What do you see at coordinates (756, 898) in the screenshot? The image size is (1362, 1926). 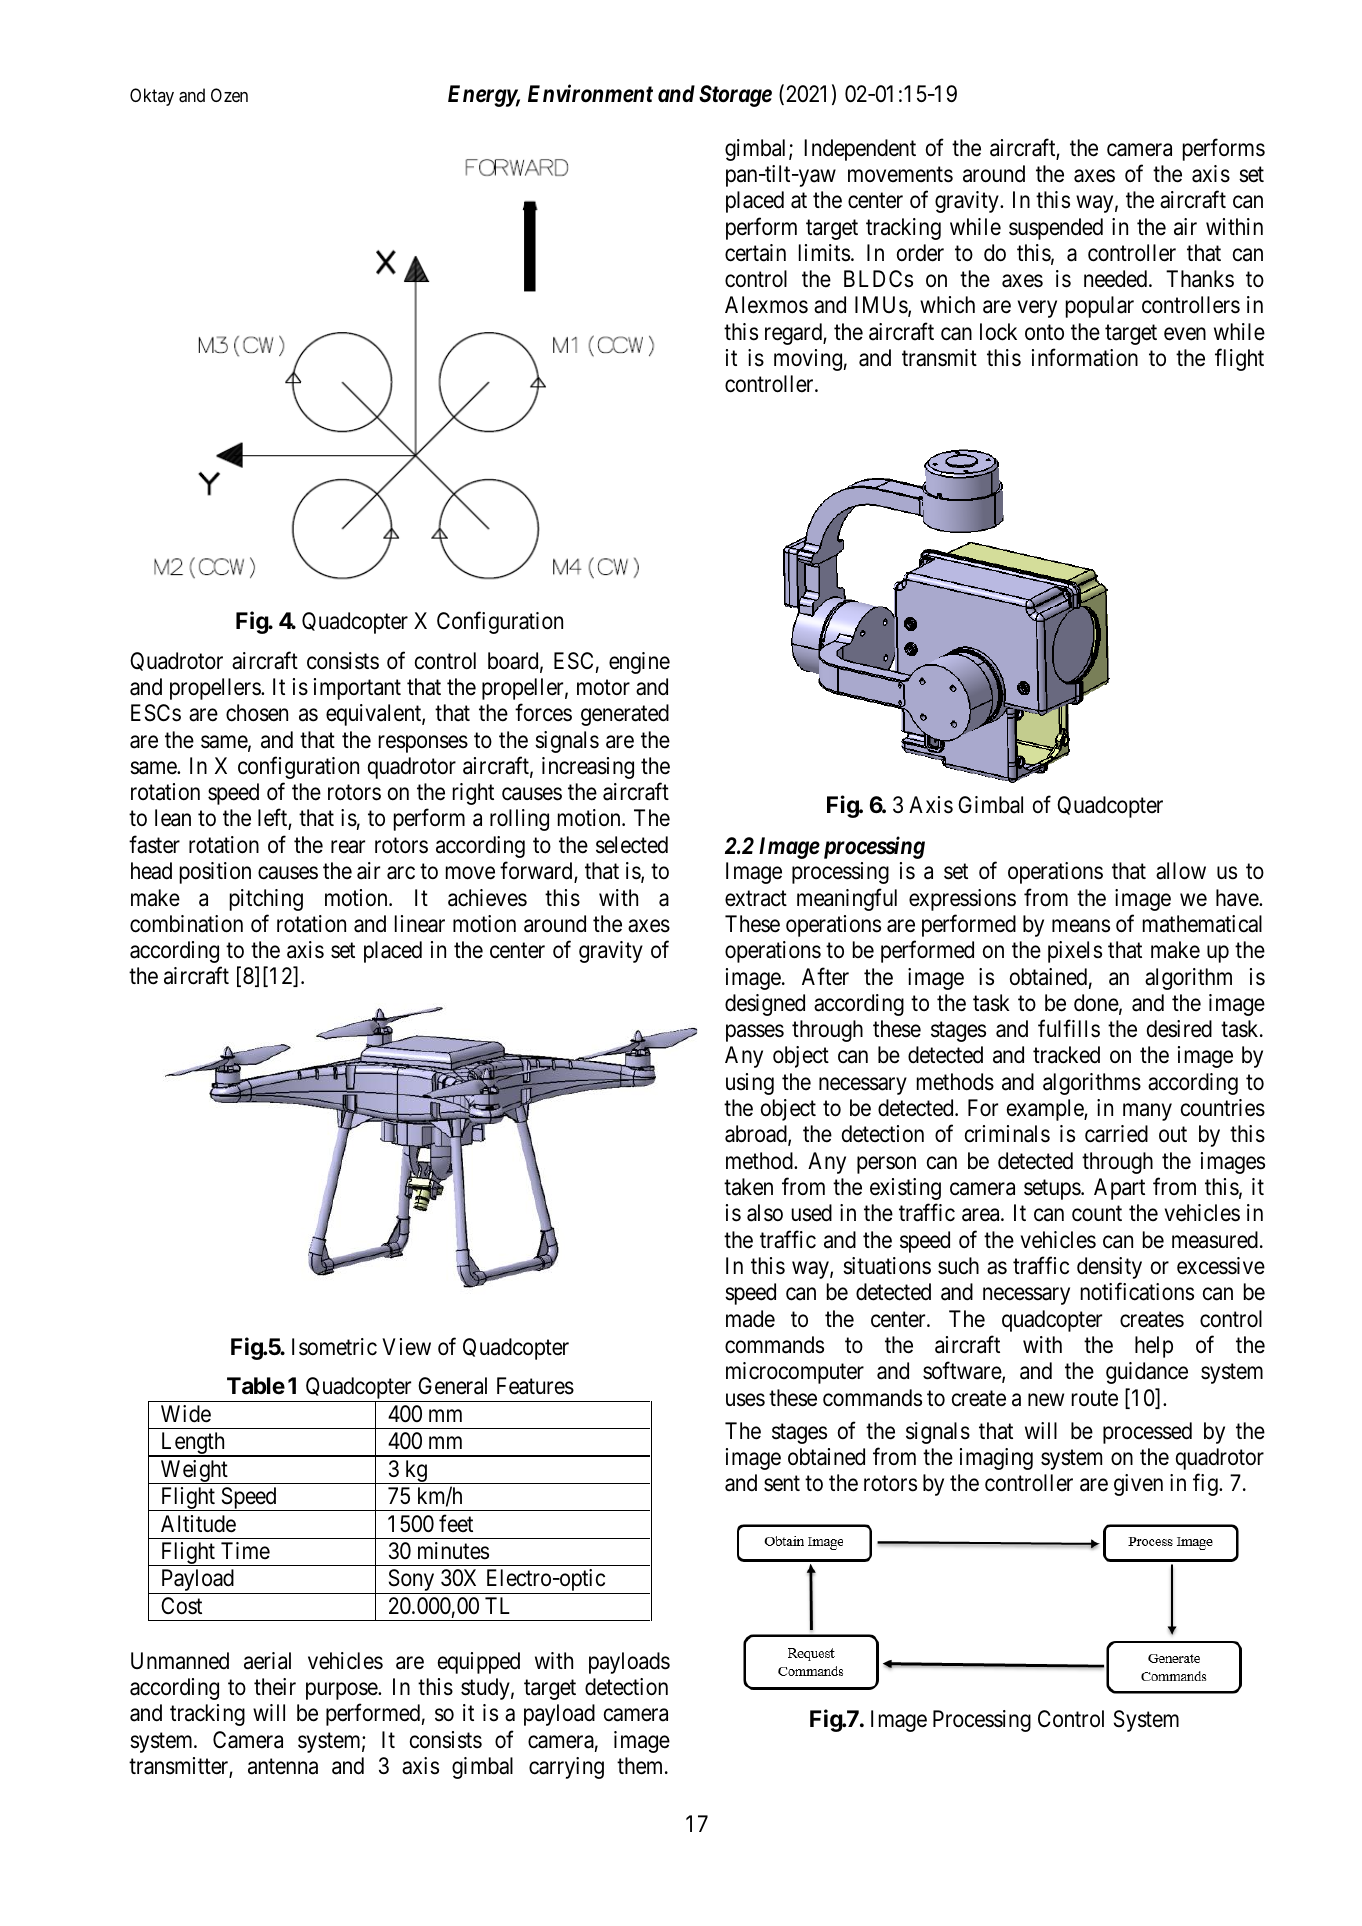 I see `extract` at bounding box center [756, 898].
